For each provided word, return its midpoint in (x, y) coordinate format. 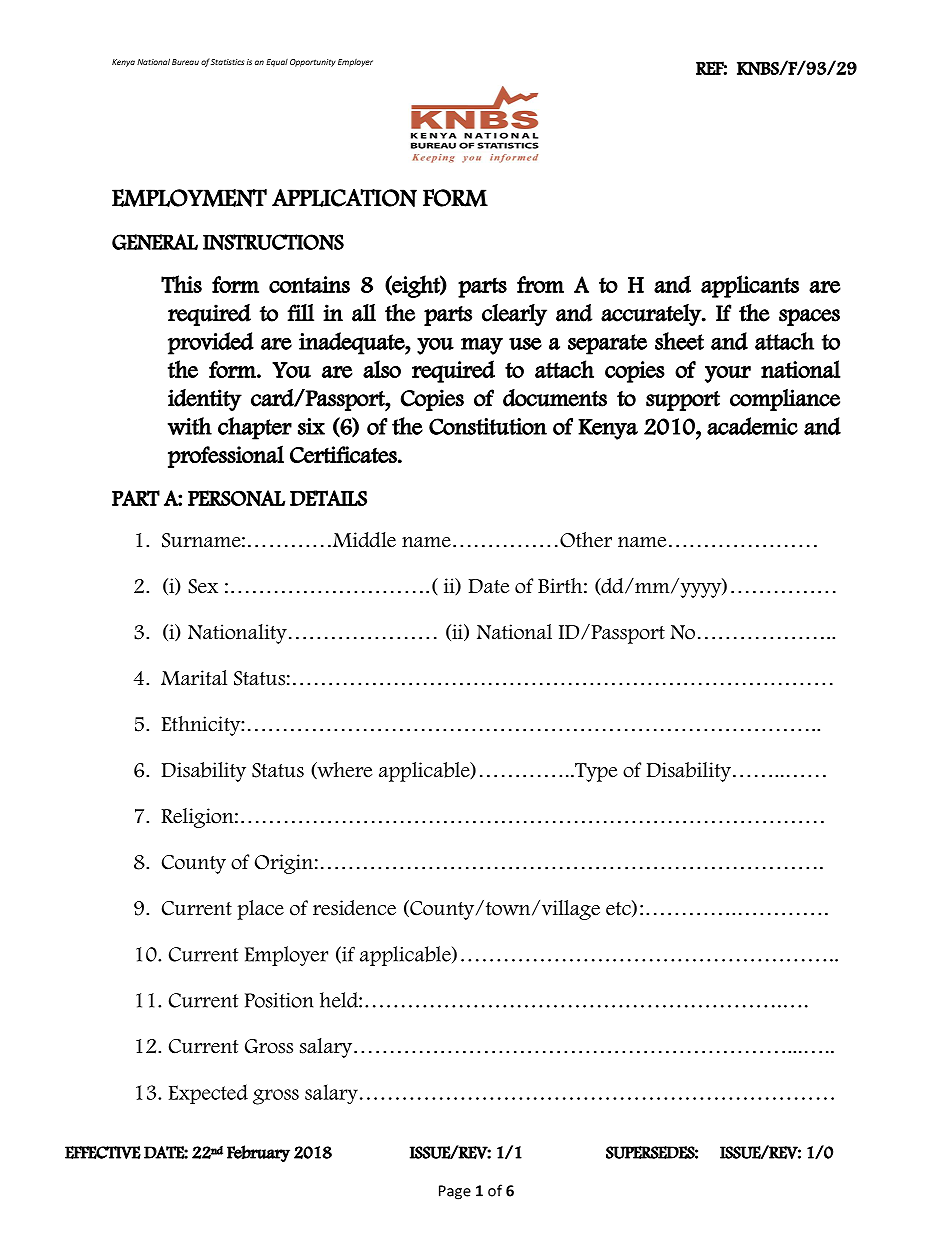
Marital (194, 678)
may (482, 346)
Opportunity (313, 63)
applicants (750, 286)
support (683, 401)
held (340, 1000)
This (181, 284)
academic (752, 426)
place (260, 910)
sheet (679, 341)
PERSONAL (236, 498)
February (258, 1153)
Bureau (185, 62)
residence (354, 908)
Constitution (488, 426)
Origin (284, 864)
